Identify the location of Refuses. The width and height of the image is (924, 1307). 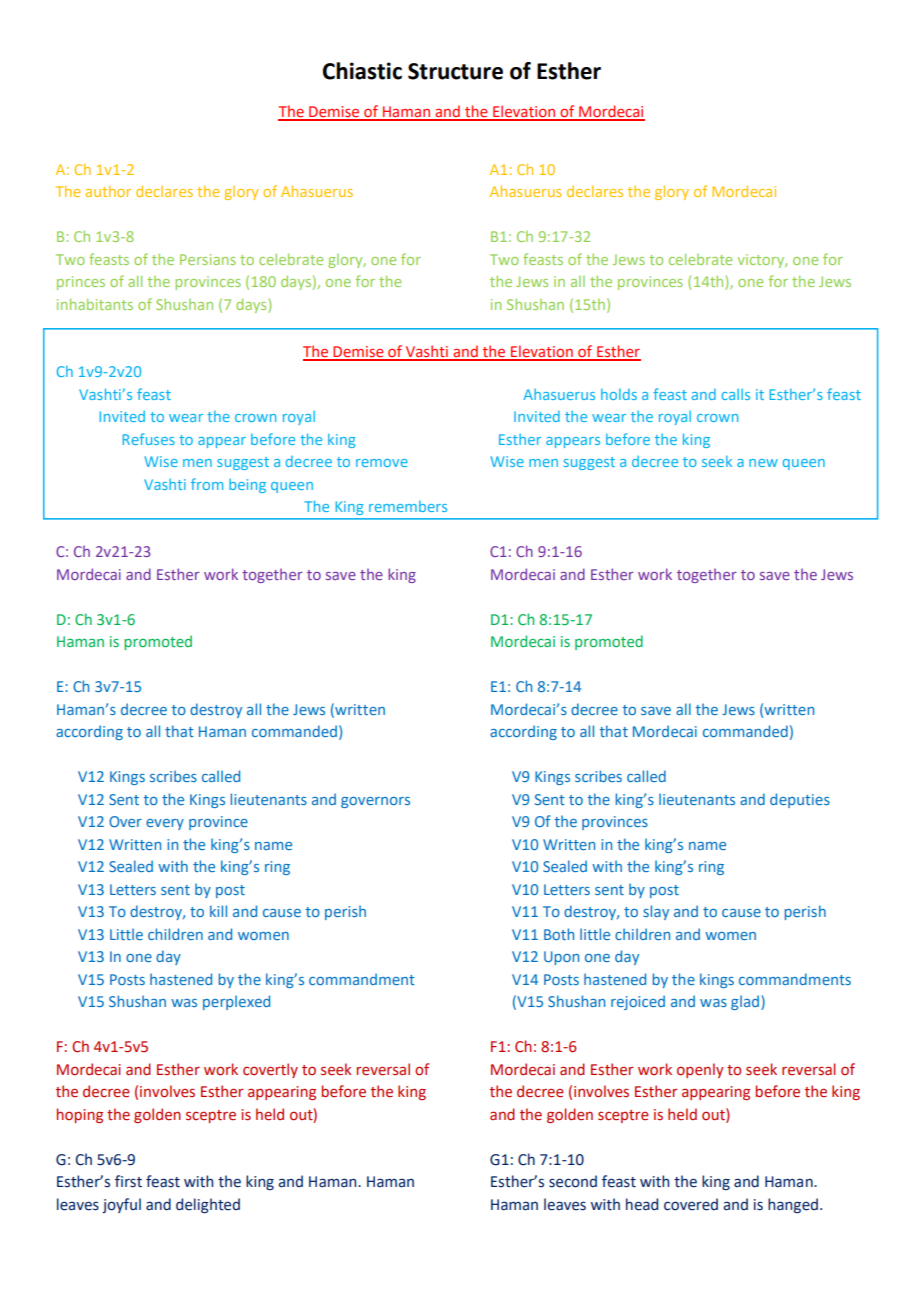
(149, 439).
